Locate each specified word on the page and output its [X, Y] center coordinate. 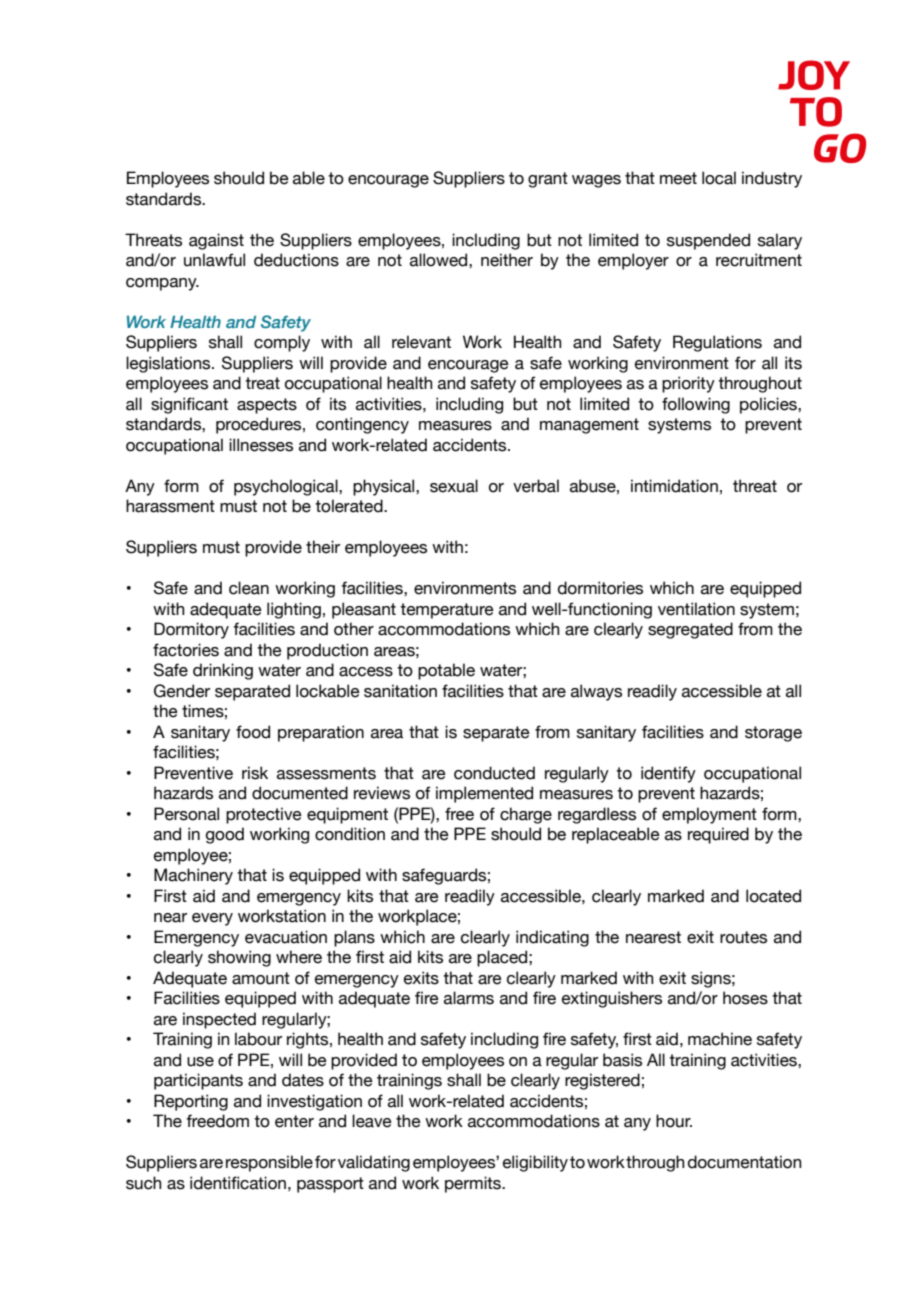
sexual [454, 486]
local [719, 178]
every [212, 919]
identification [238, 1183]
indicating [552, 938]
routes [743, 937]
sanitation [400, 691]
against [216, 241]
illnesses [261, 445]
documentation [745, 1162]
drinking [223, 671]
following [696, 405]
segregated [690, 630]
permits [474, 1184]
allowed [440, 260]
